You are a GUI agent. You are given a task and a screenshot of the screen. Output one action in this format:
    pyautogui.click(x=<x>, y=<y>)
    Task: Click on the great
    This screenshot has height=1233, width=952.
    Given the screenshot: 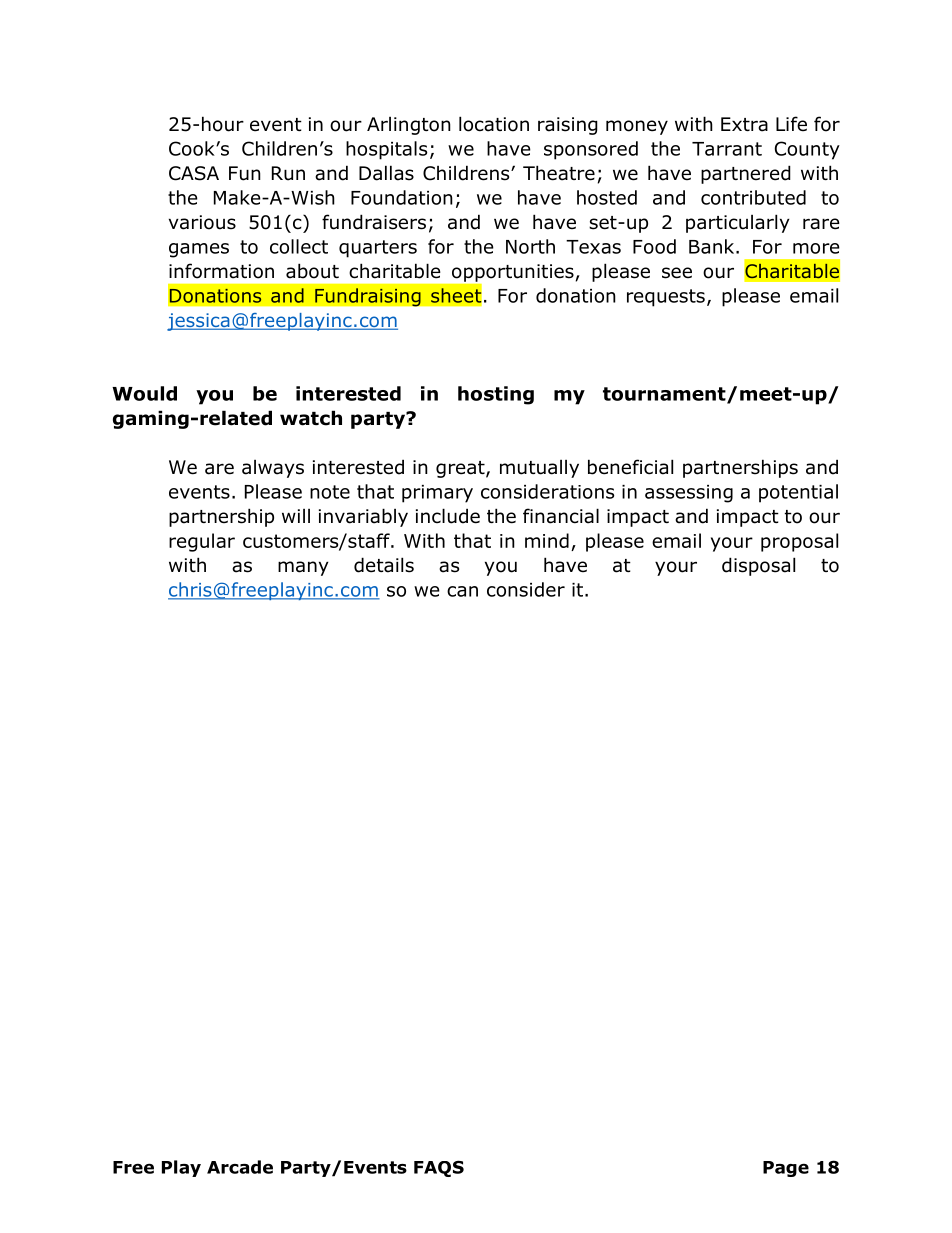 What is the action you would take?
    pyautogui.click(x=461, y=469)
